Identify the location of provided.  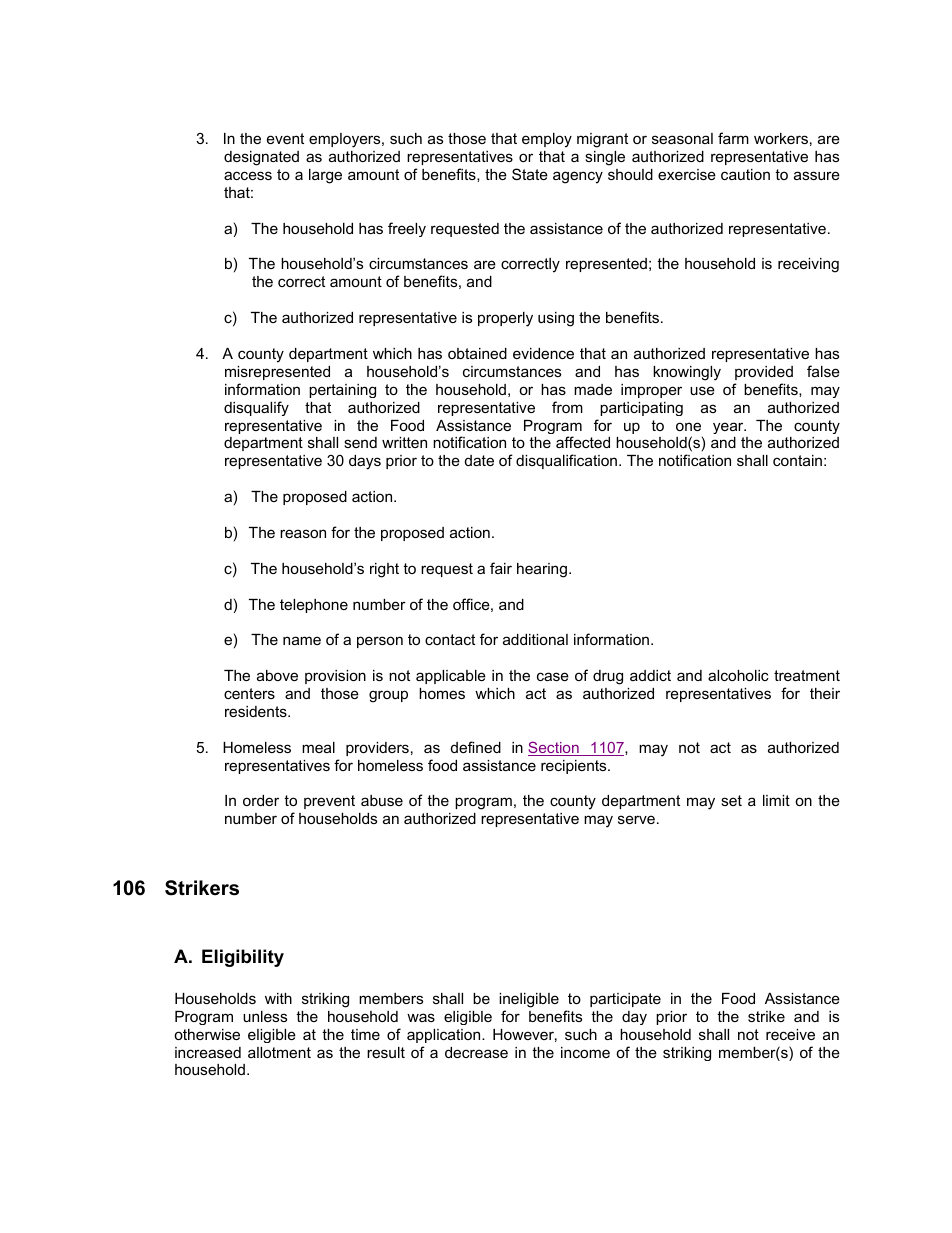
(764, 373).
